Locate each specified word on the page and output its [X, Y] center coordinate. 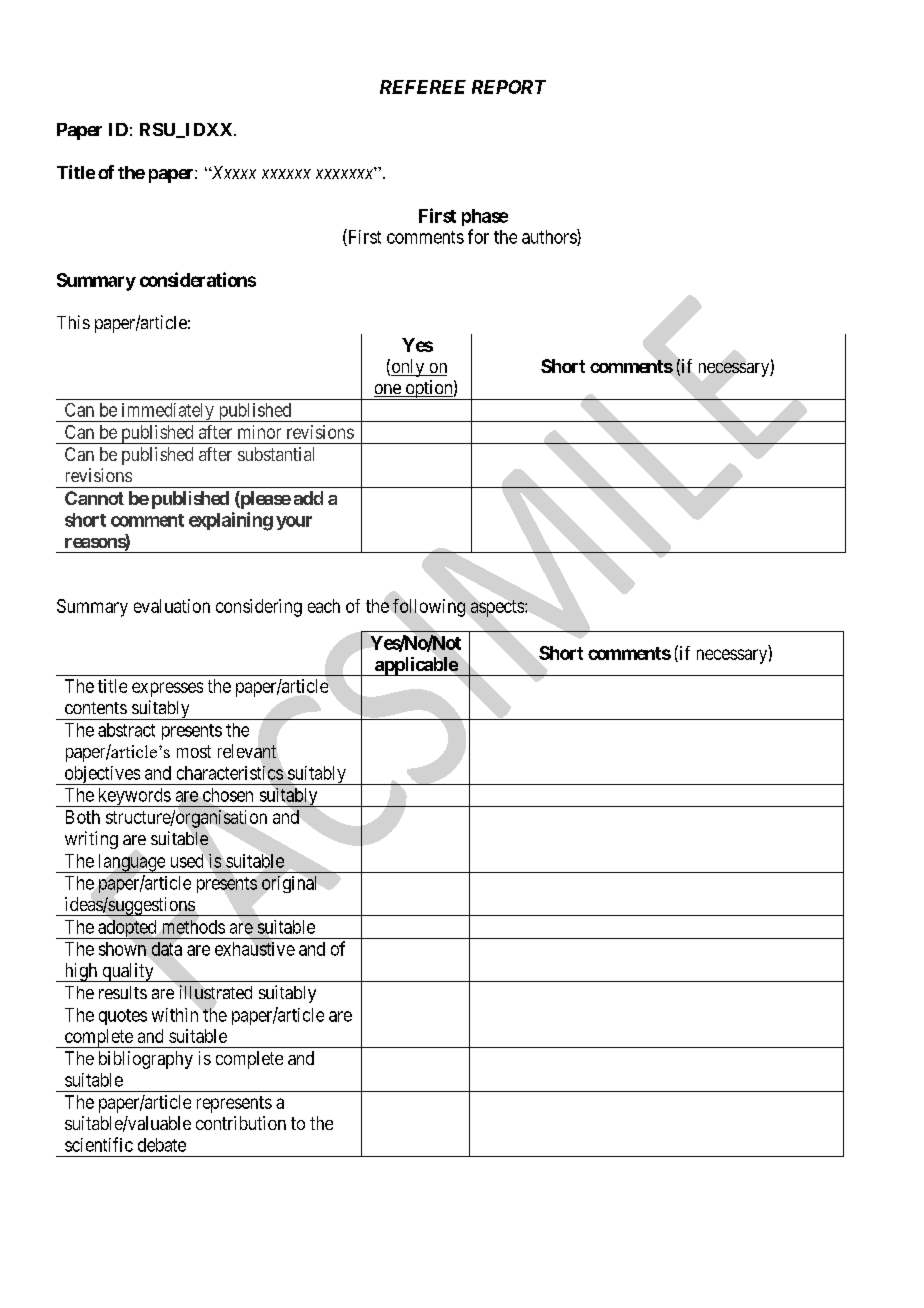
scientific [99, 1144]
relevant [247, 751]
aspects [498, 608]
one [388, 390]
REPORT [509, 87]
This [73, 322]
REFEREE [423, 87]
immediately [167, 412]
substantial [276, 454]
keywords [133, 797]
